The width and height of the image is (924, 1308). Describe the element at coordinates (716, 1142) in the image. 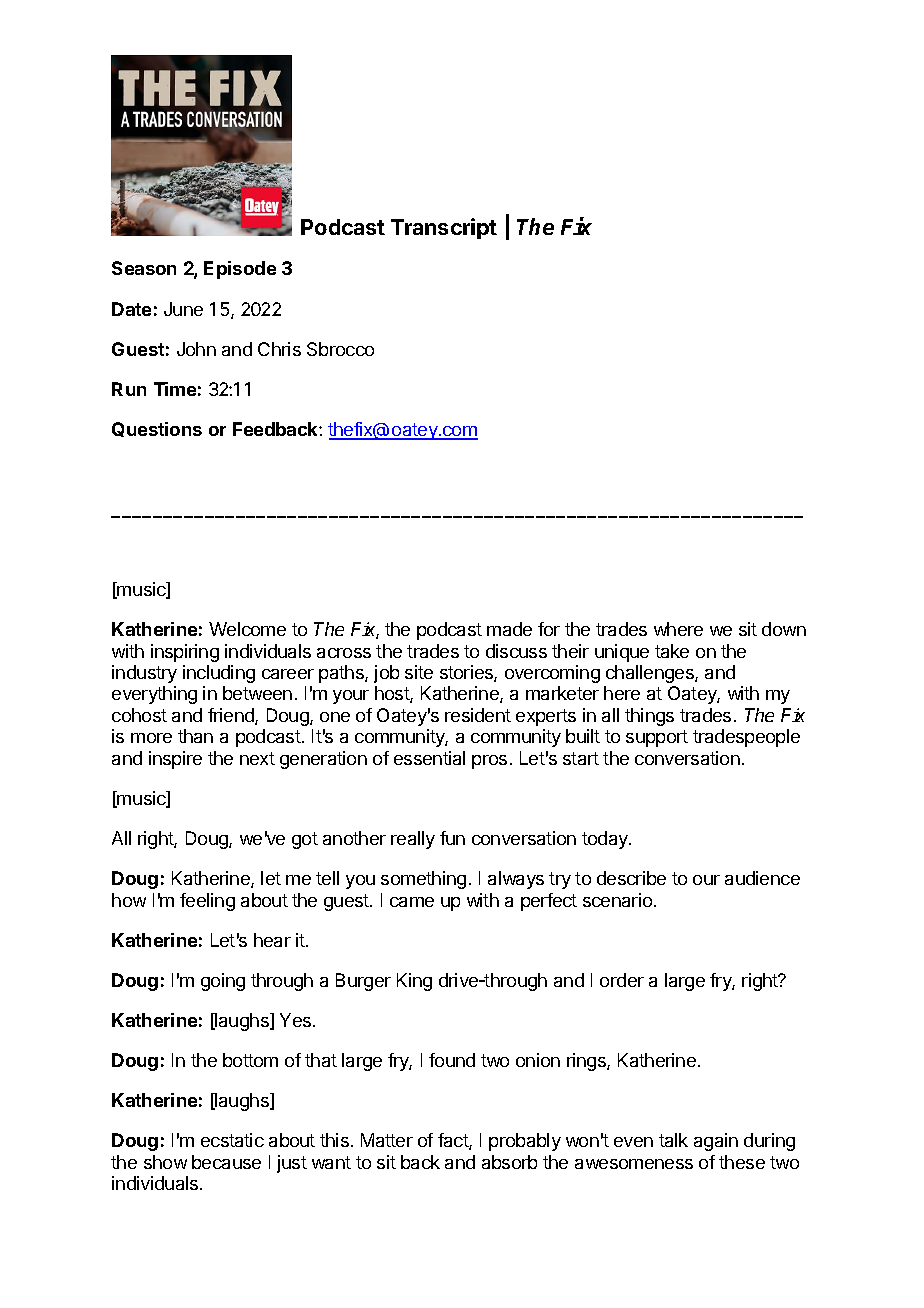

I see `again` at that location.
